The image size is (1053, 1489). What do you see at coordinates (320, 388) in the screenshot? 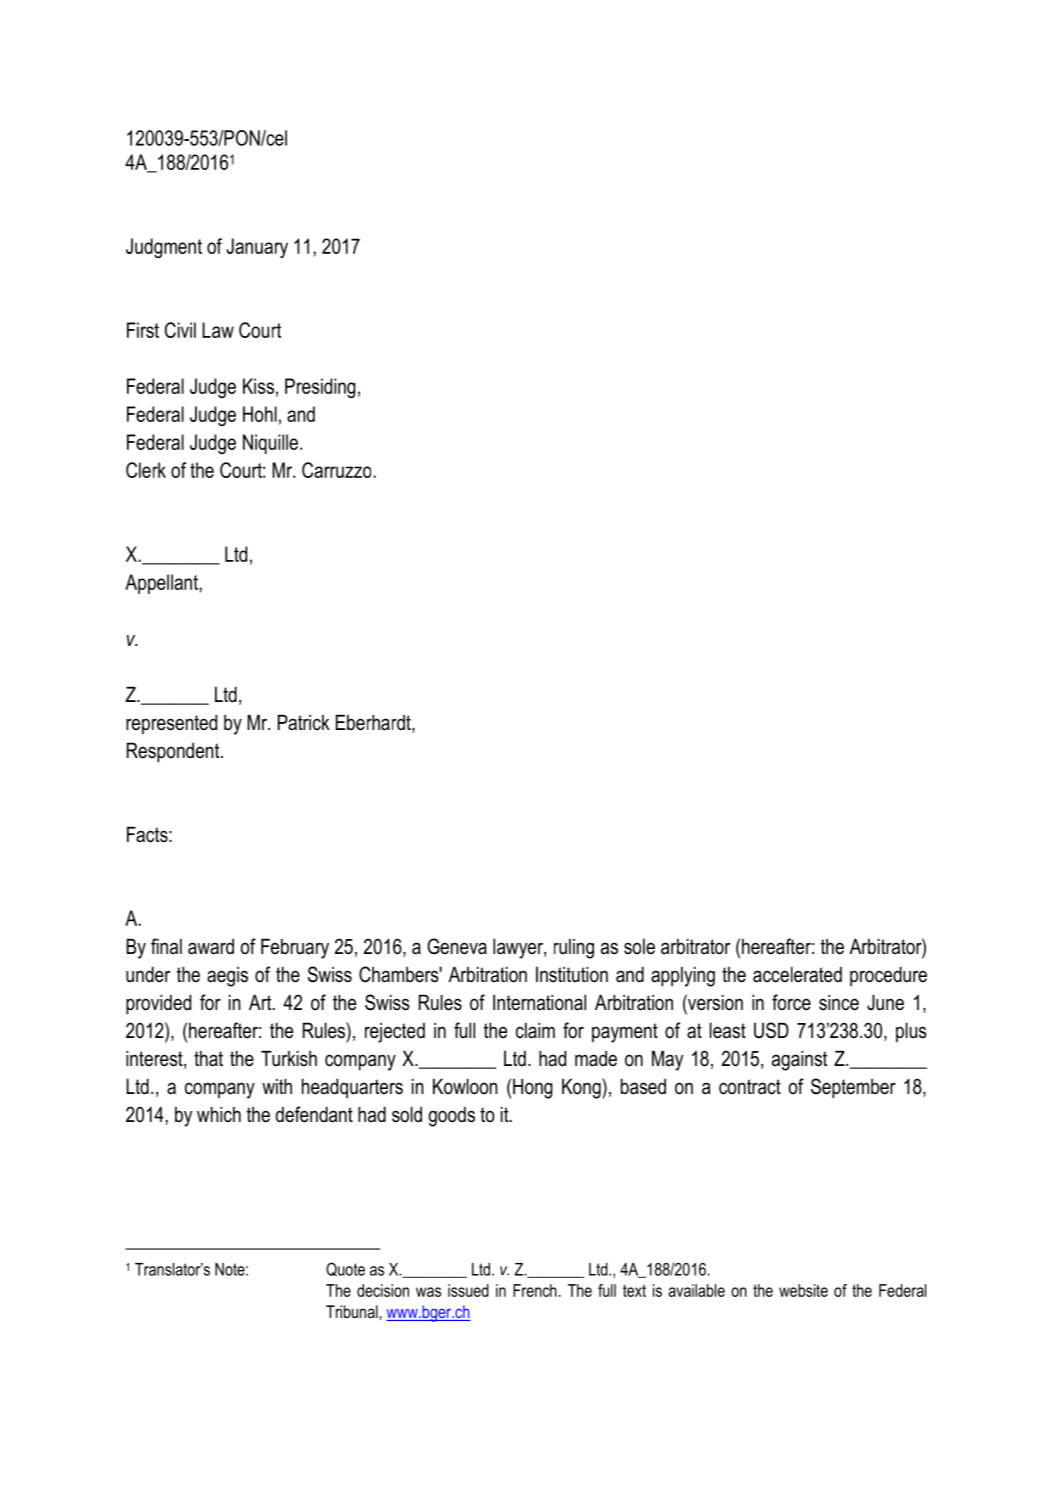
I see `Presiding` at bounding box center [320, 388].
